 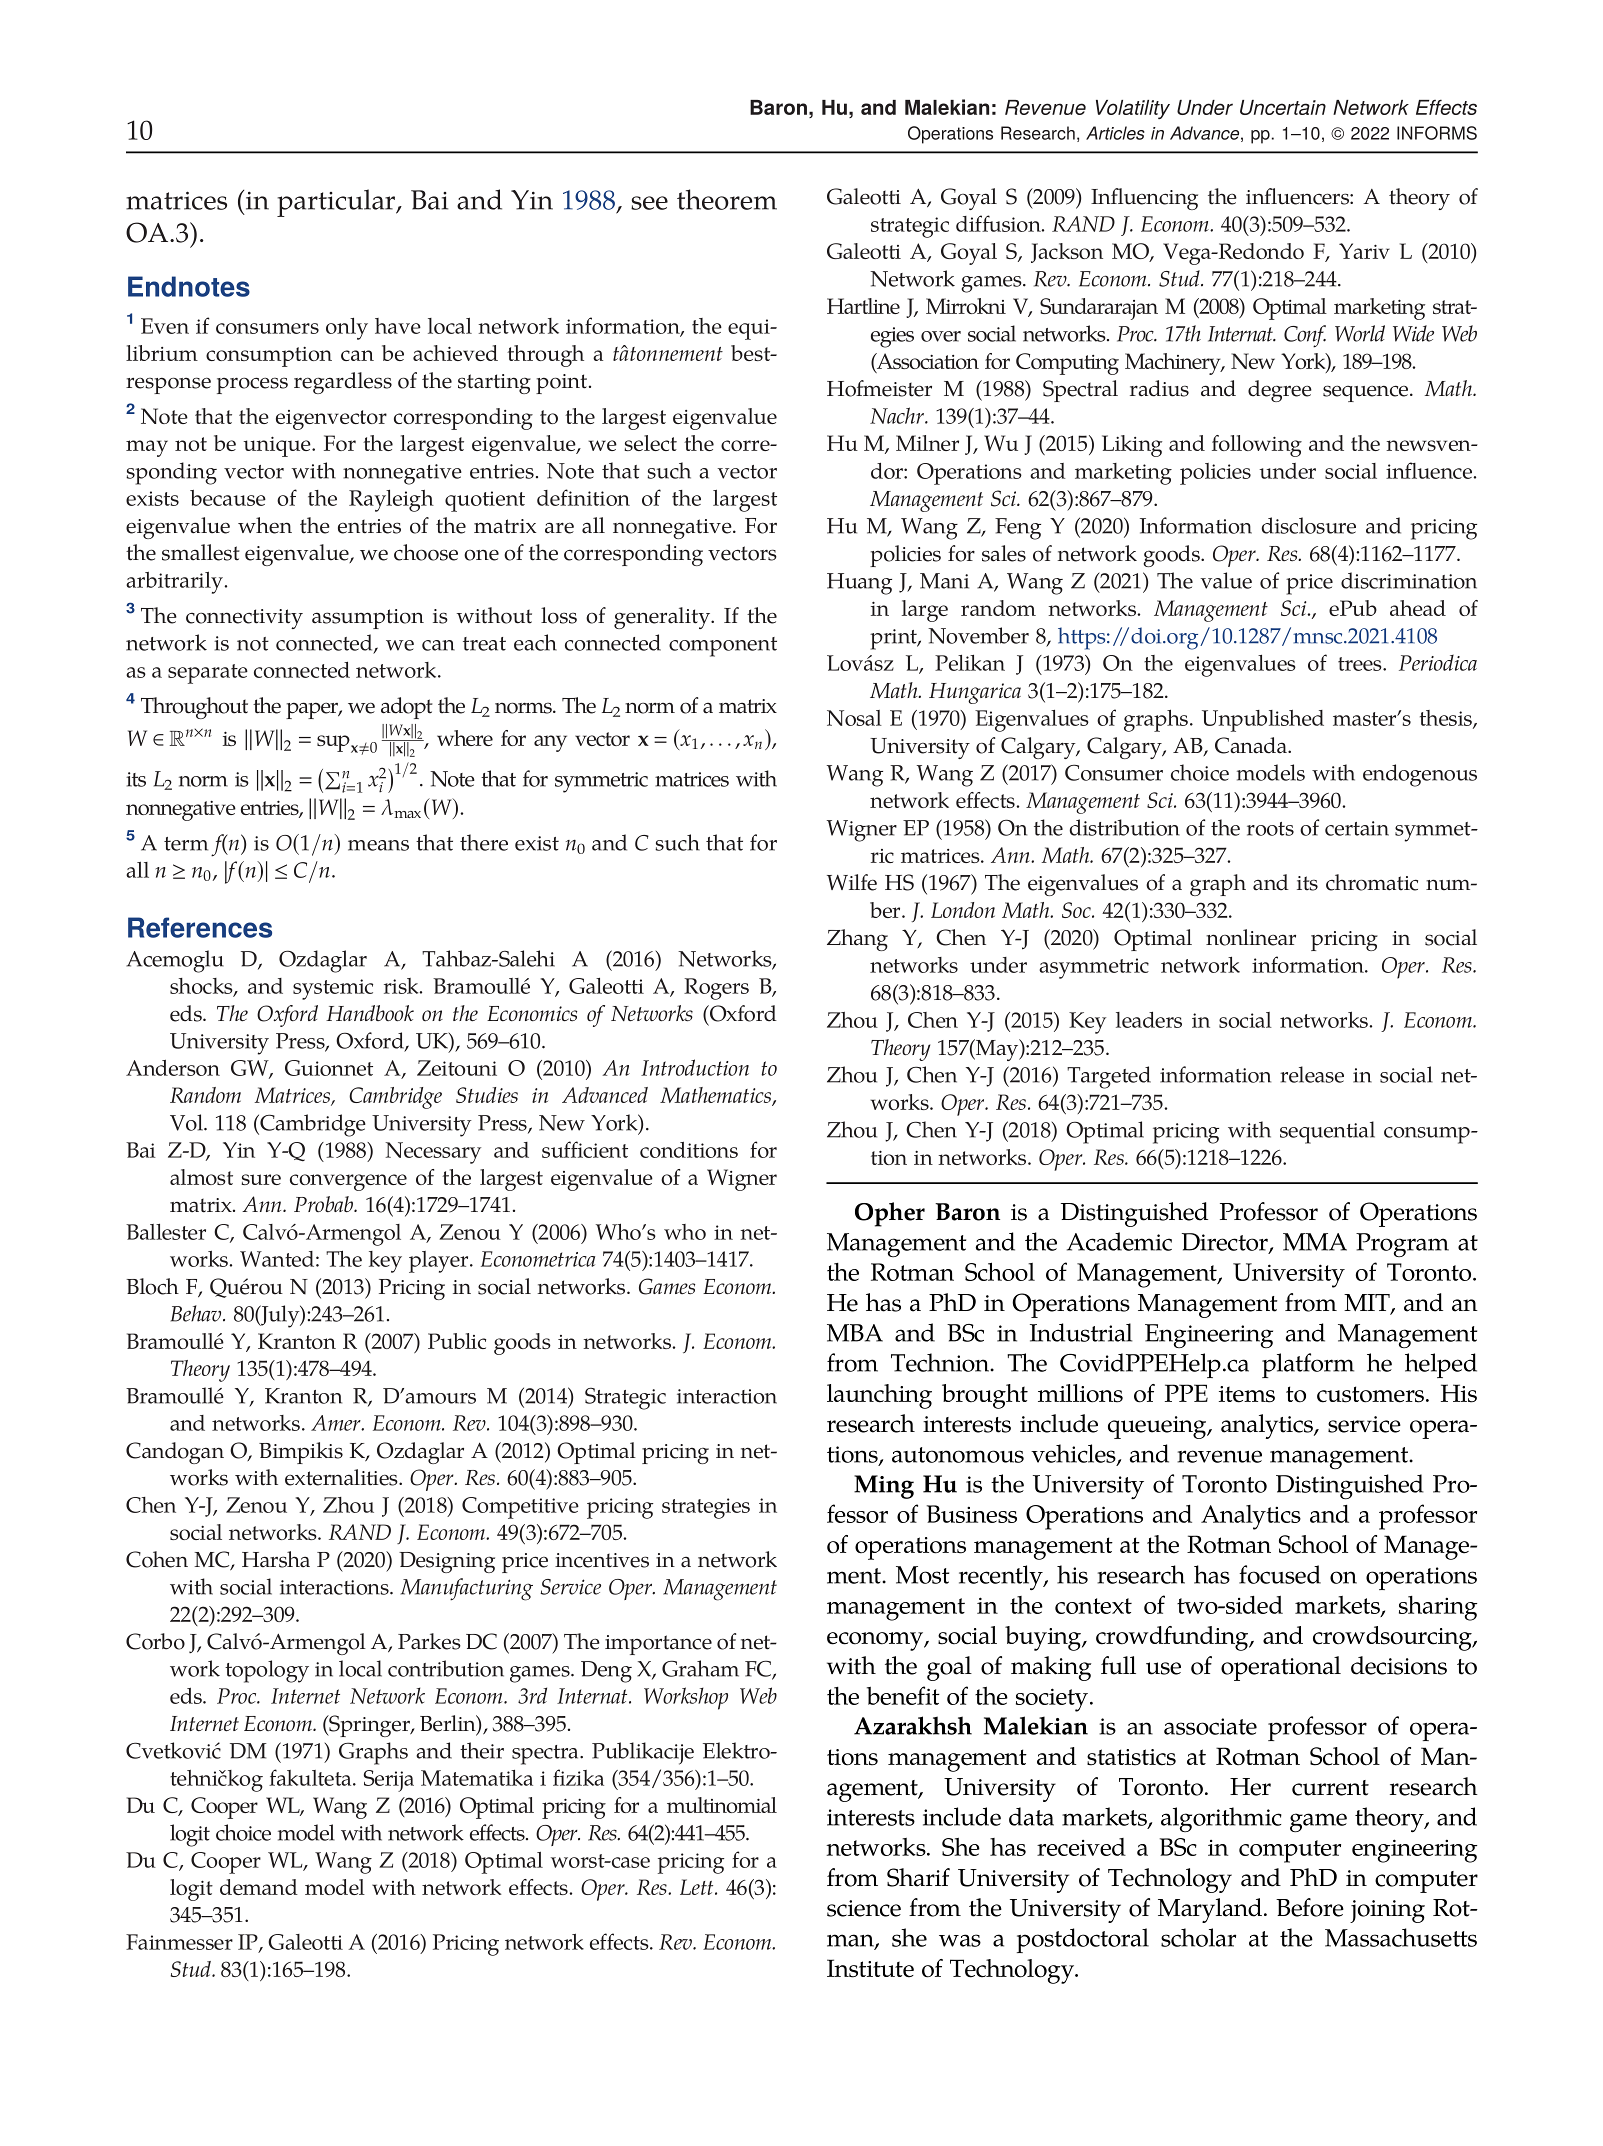 What do you see at coordinates (1437, 133) in the screenshot?
I see `INFORMS` at bounding box center [1437, 133].
